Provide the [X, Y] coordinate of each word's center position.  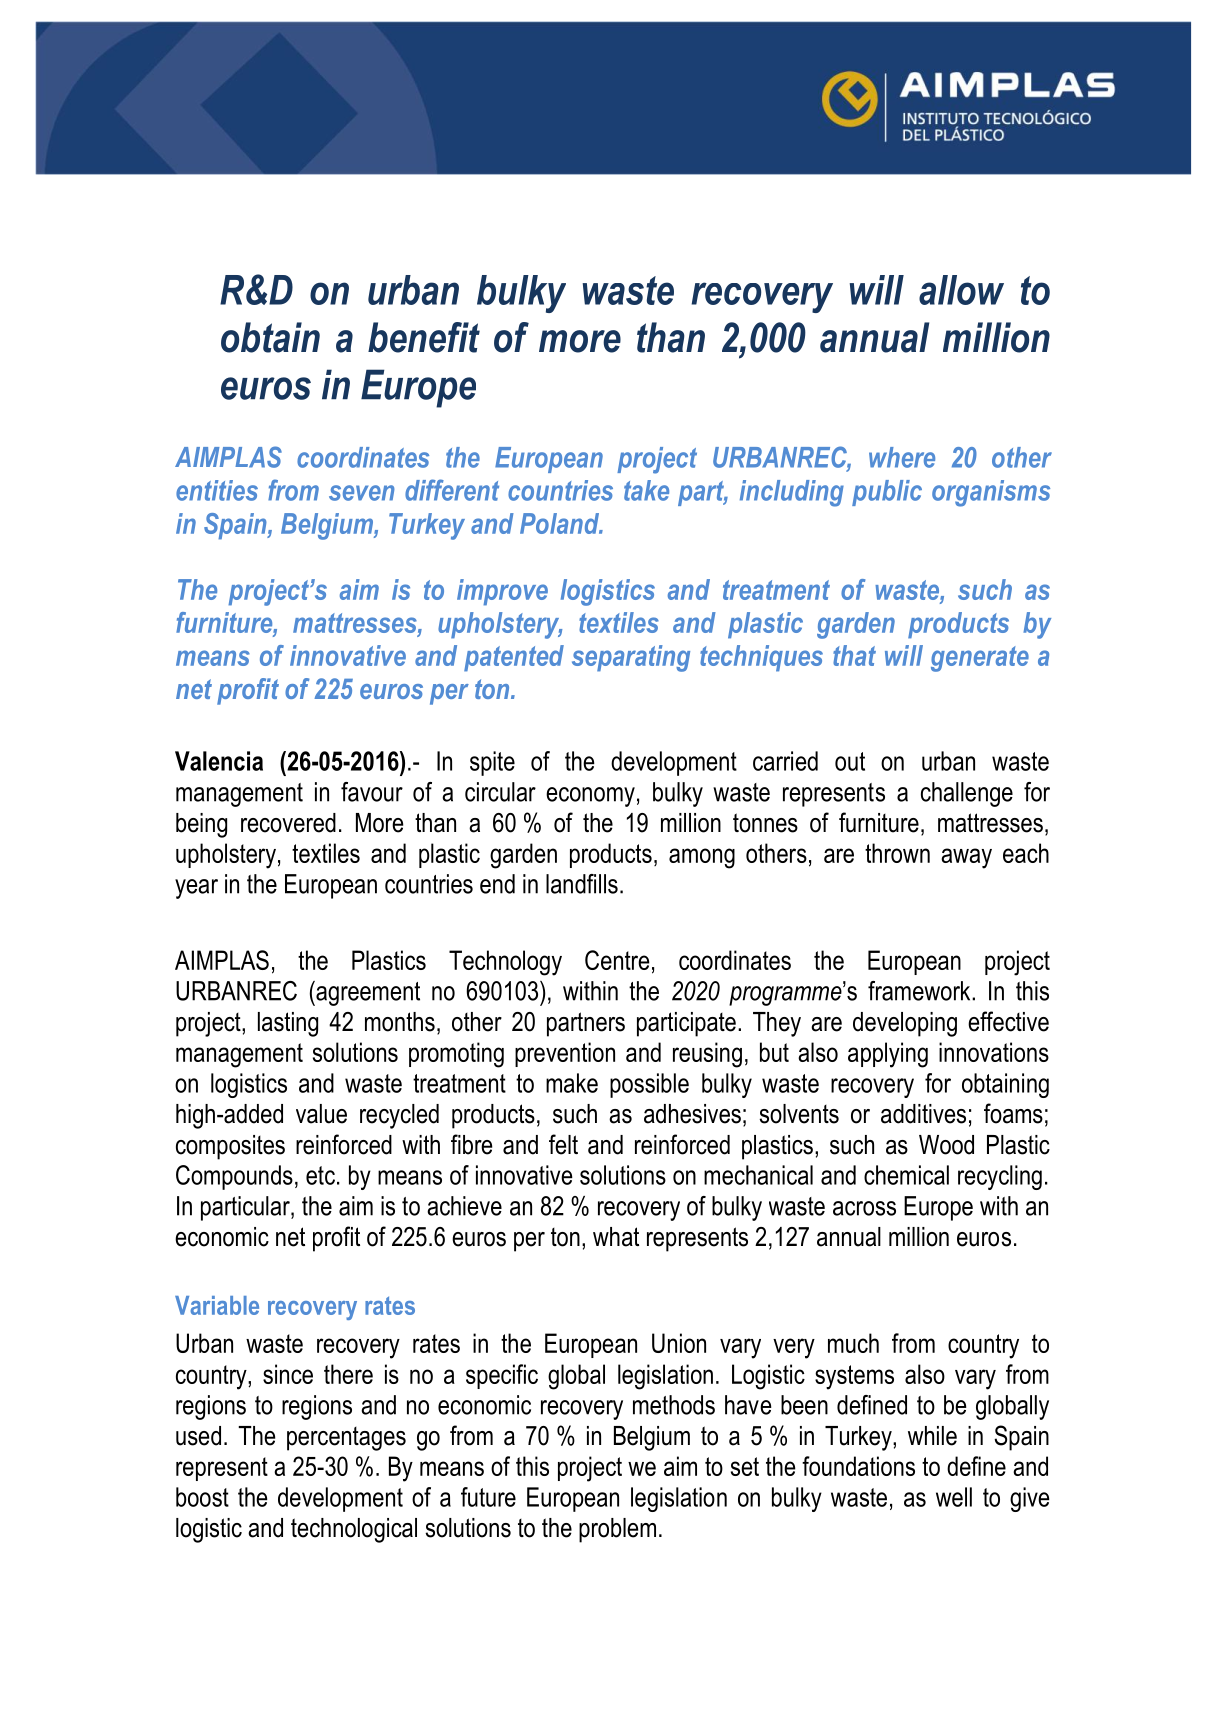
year [196, 889]
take [646, 490]
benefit [424, 337]
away [966, 858]
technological [354, 1530]
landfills [582, 884]
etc [320, 1175]
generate [980, 659]
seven [362, 493]
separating [631, 658]
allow [961, 290]
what [616, 1237]
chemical [906, 1175]
